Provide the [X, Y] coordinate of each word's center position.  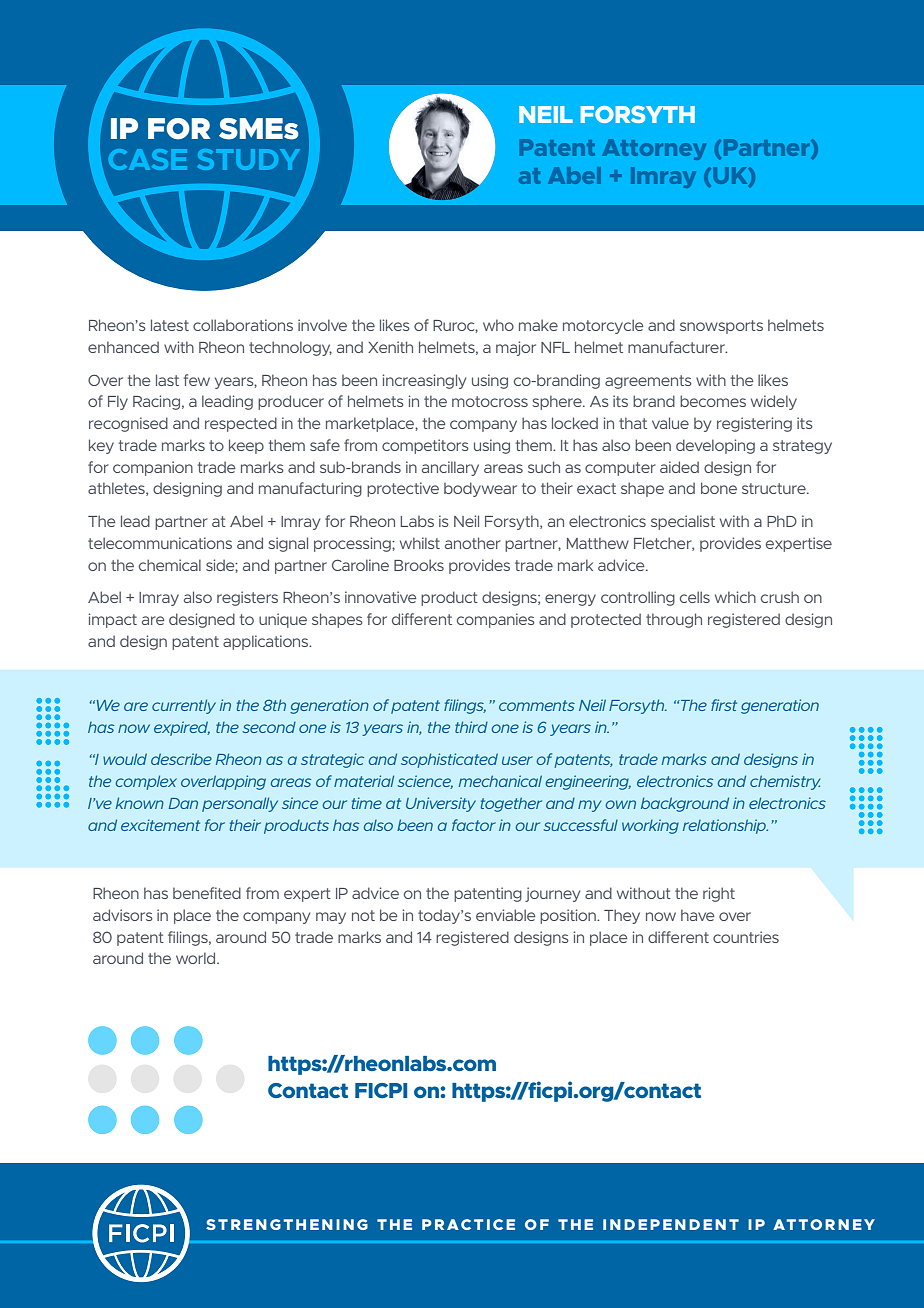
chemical [170, 565]
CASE [148, 159]
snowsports [721, 327]
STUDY [248, 159]
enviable [505, 915]
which [735, 597]
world [197, 958]
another [473, 543]
